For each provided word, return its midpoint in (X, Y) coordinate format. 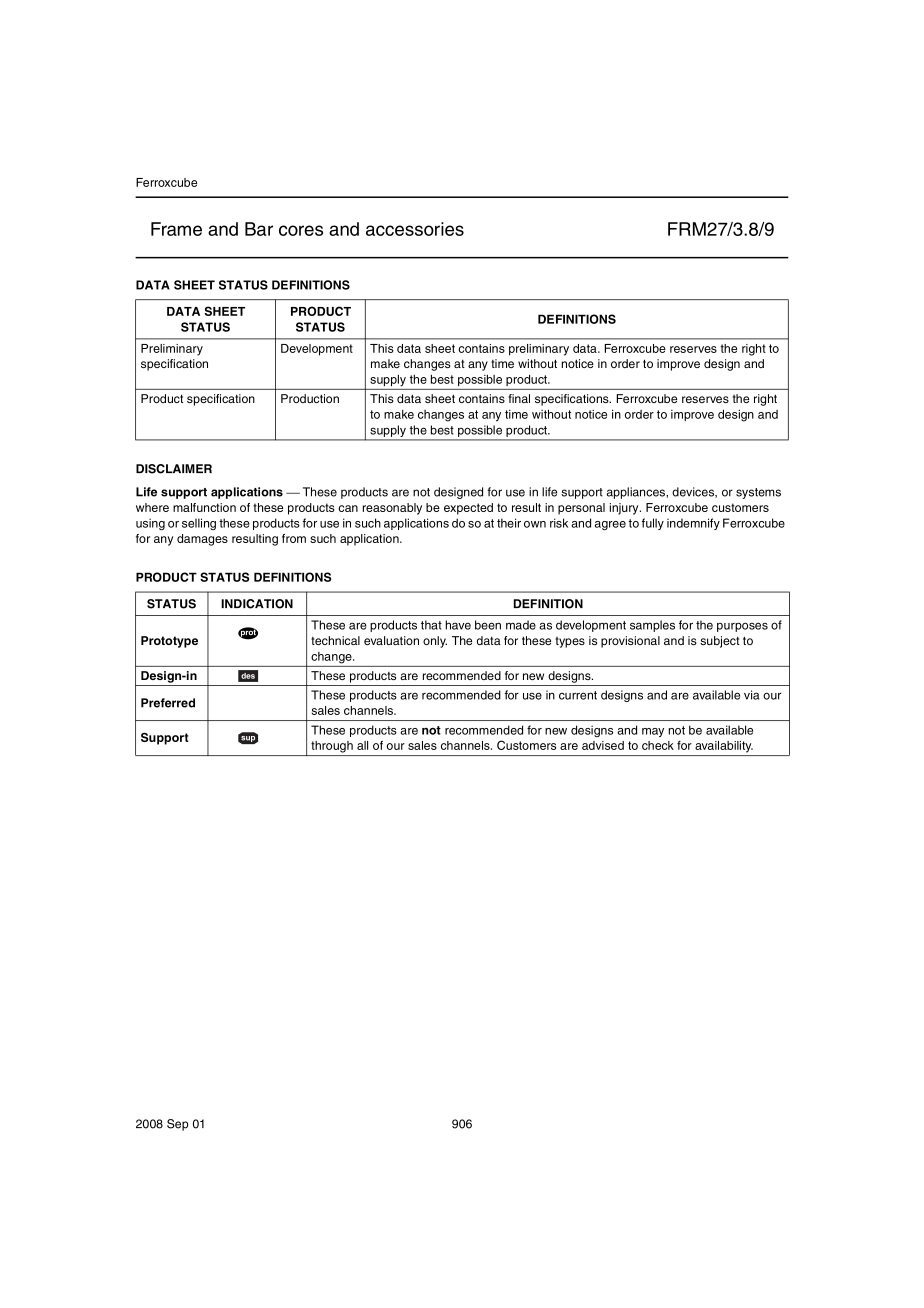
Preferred (168, 703)
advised (603, 745)
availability (724, 747)
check (658, 745)
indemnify (693, 524)
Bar (259, 229)
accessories (415, 229)
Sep (178, 1125)
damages (202, 540)
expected (468, 509)
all (362, 745)
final (519, 398)
